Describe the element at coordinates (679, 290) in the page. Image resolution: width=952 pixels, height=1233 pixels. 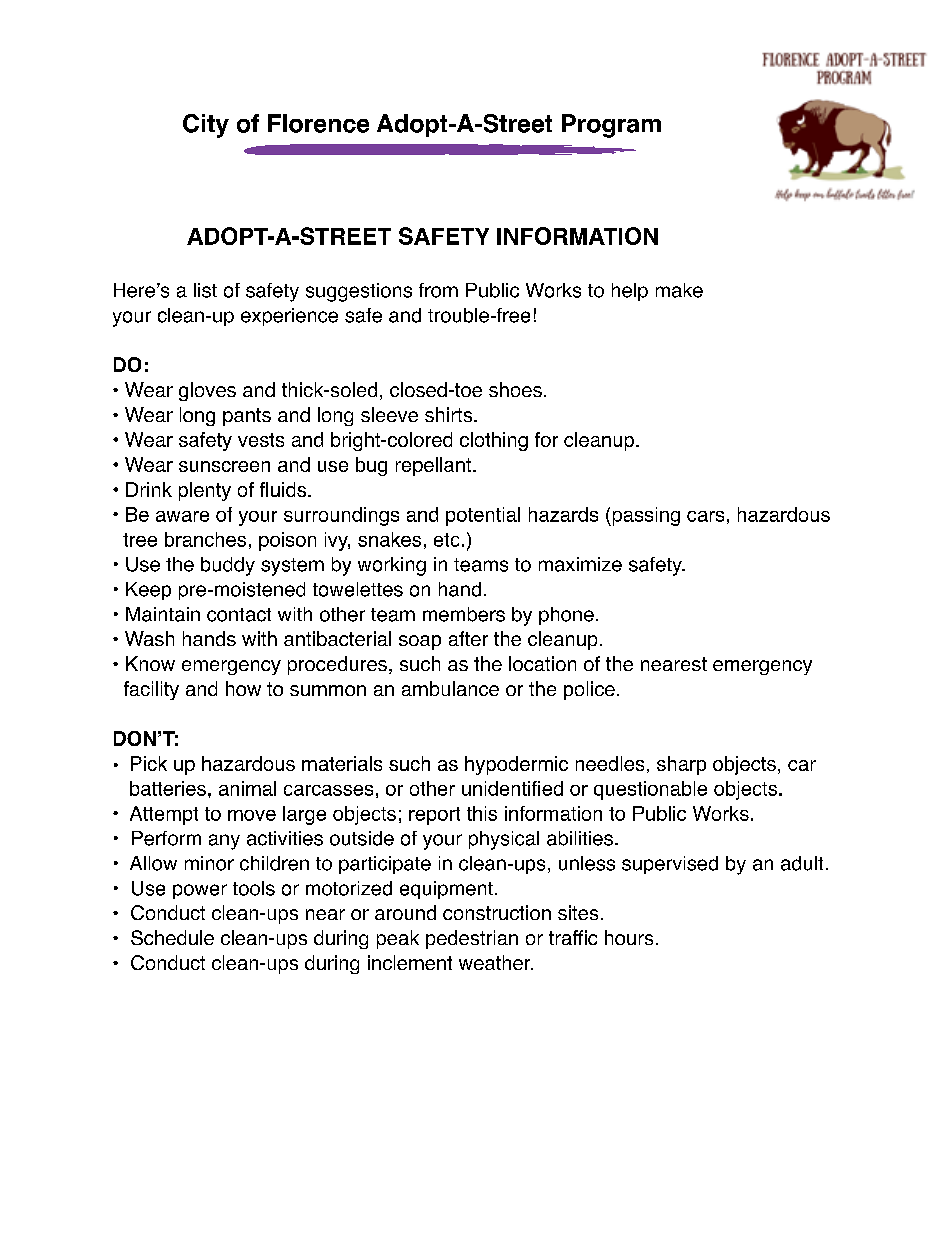
I see `make` at that location.
